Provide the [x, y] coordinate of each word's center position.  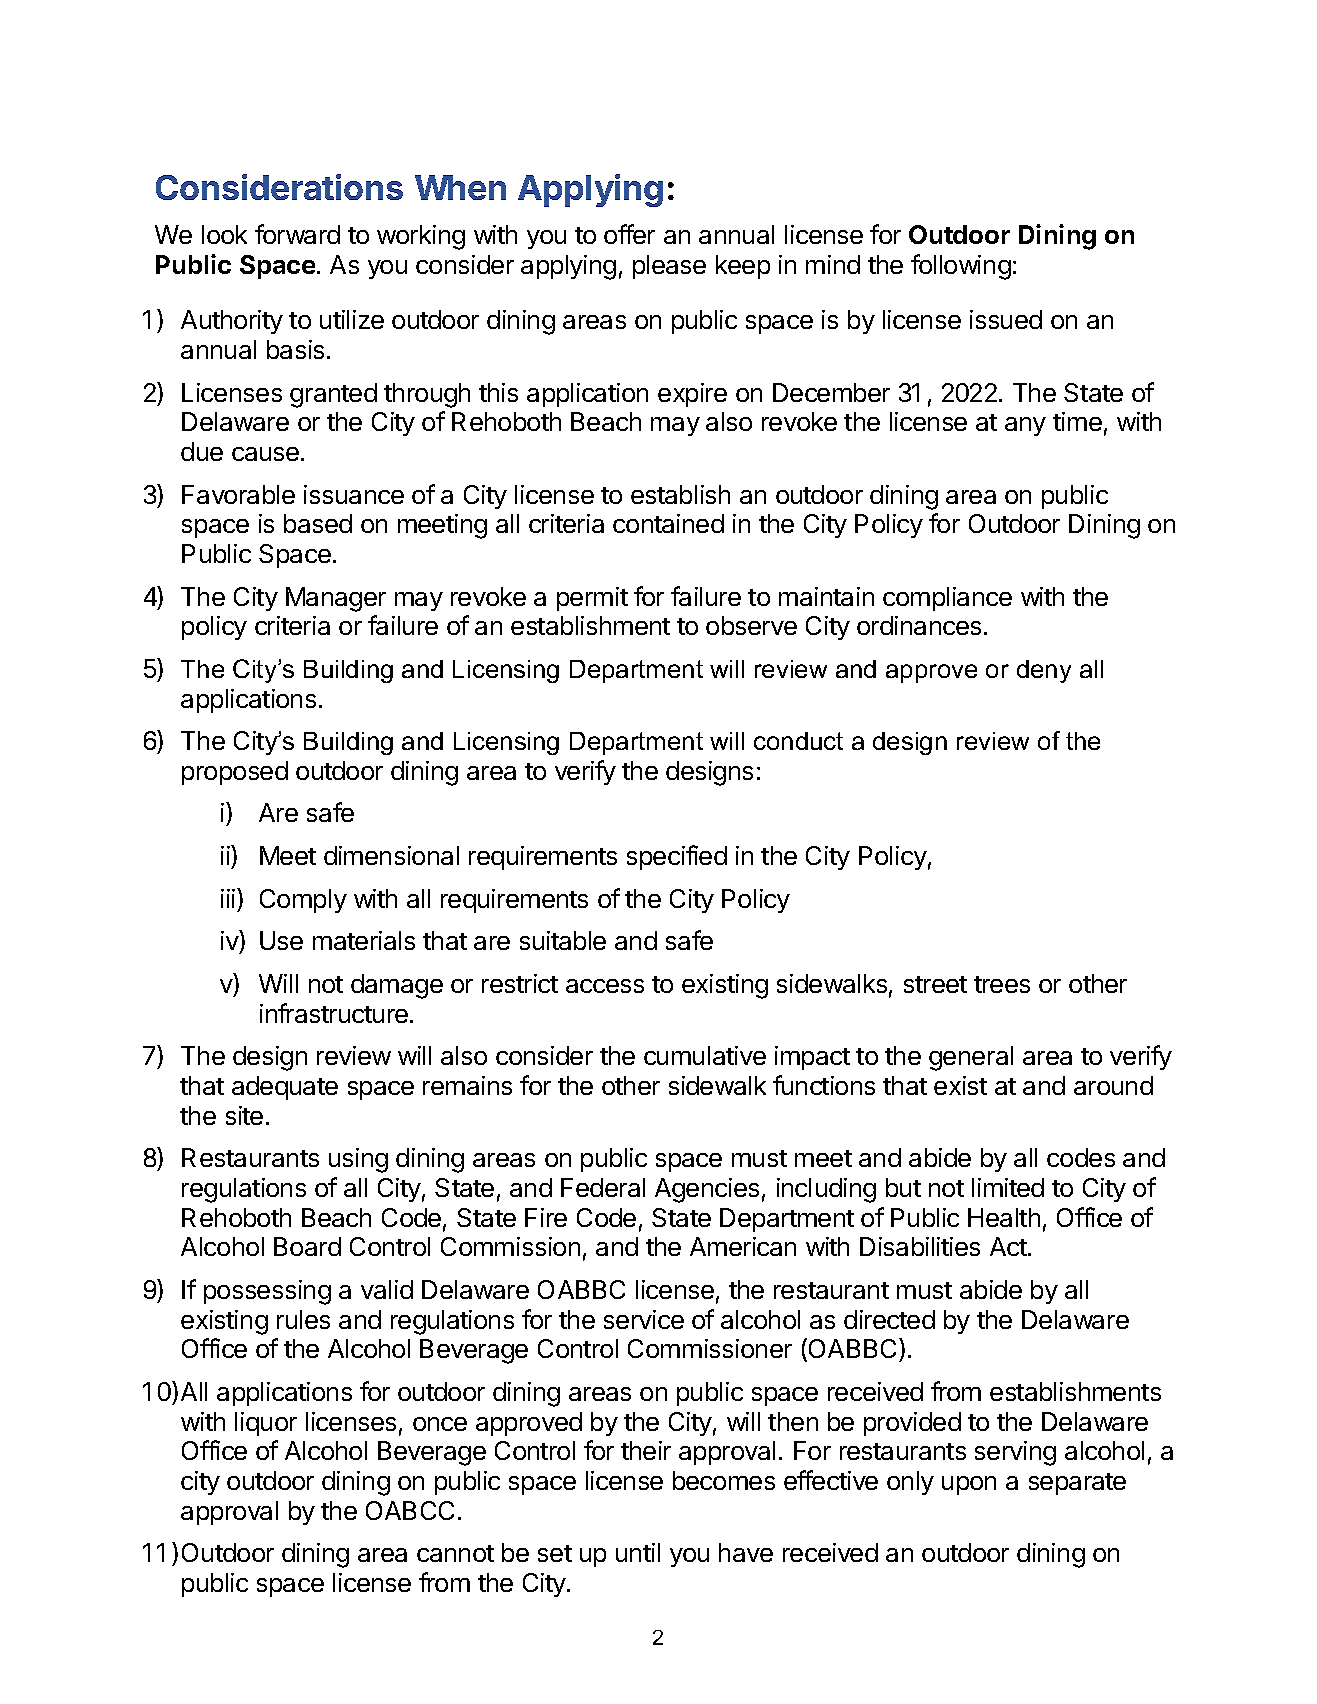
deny [1044, 671]
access [605, 986]
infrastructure [335, 1013]
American [743, 1246]
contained [668, 523]
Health [1004, 1217]
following [961, 267]
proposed [235, 773]
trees [1002, 984]
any [1025, 426]
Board [307, 1246]
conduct [798, 741]
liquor [266, 1424]
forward [297, 234]
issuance [354, 494]
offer [629, 234]
